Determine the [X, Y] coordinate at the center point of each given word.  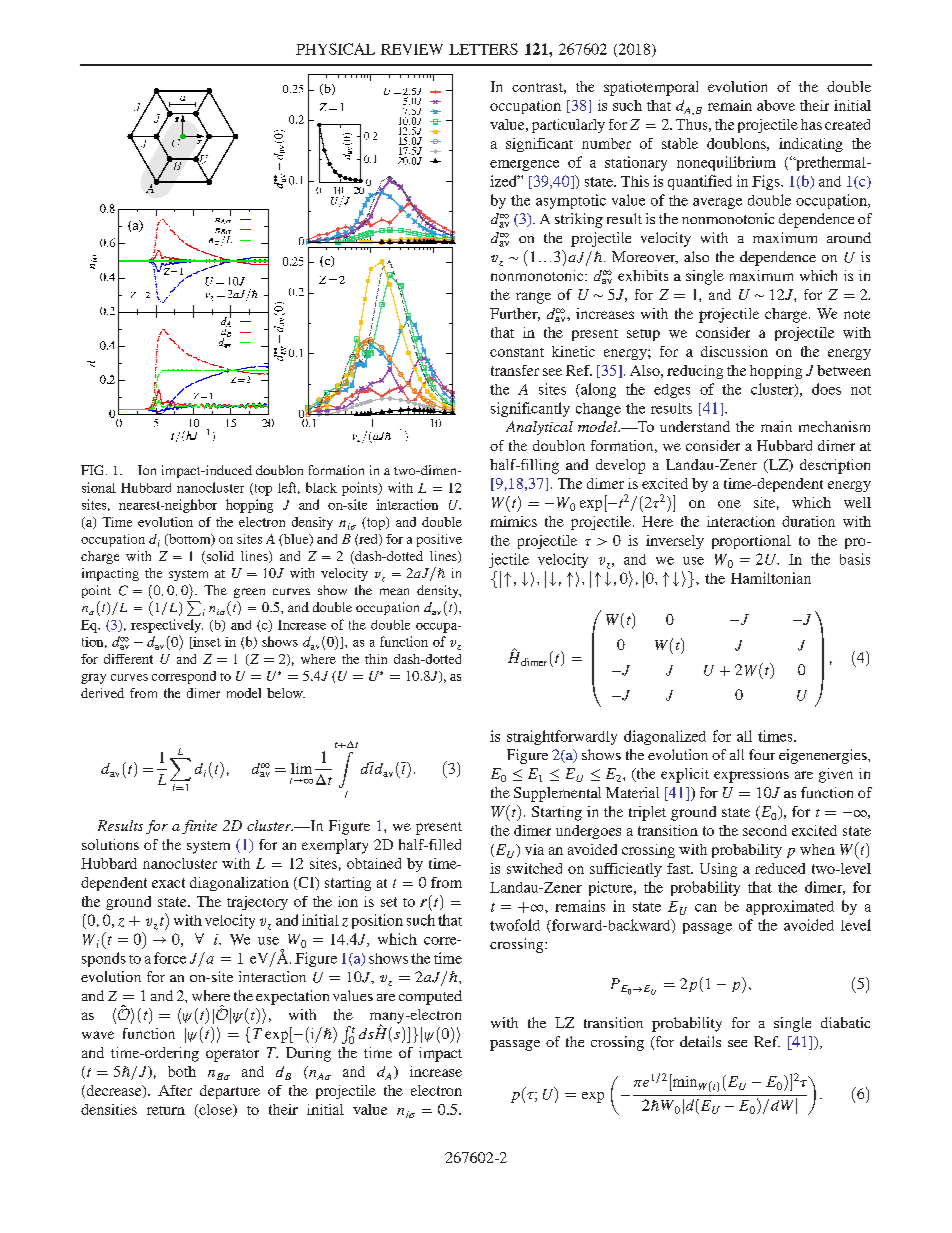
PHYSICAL [335, 49]
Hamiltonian [771, 578]
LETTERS [483, 49]
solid [219, 557]
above [776, 105]
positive [439, 540]
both [182, 1071]
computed [430, 997]
